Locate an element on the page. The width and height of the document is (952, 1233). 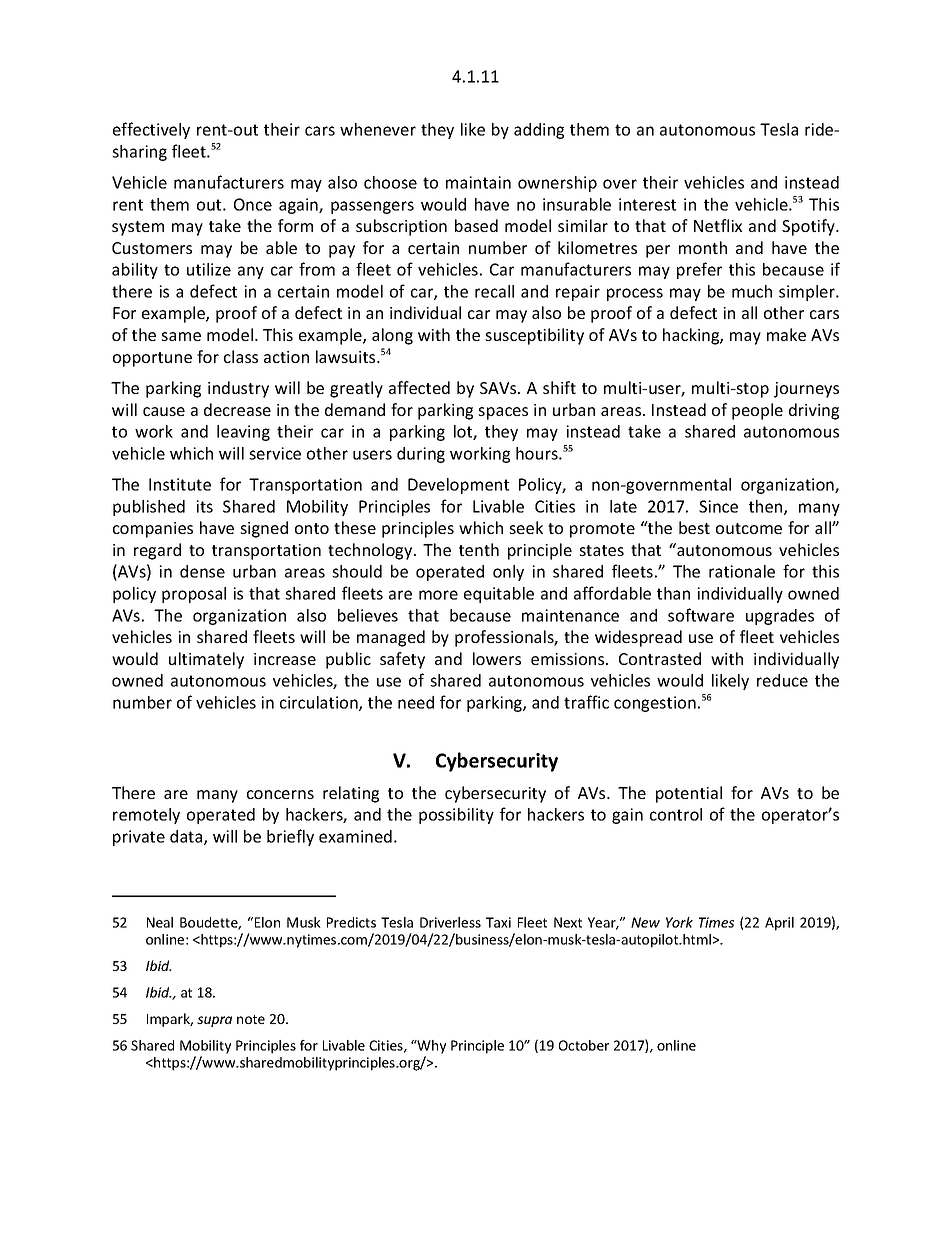
ultimately is located at coordinates (206, 660).
